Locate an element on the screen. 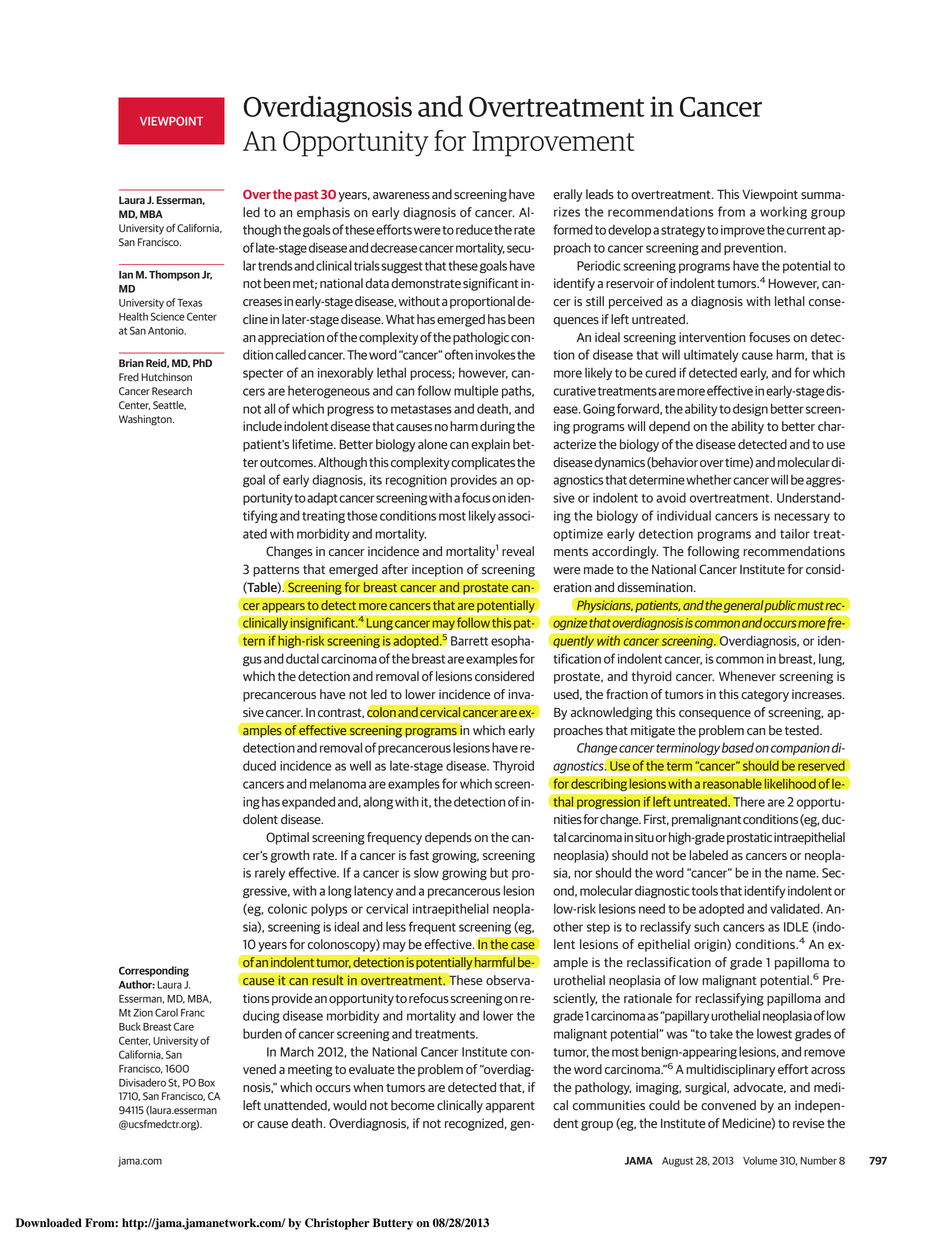 This screenshot has width=952, height=1233. Thompson is located at coordinates (174, 275).
